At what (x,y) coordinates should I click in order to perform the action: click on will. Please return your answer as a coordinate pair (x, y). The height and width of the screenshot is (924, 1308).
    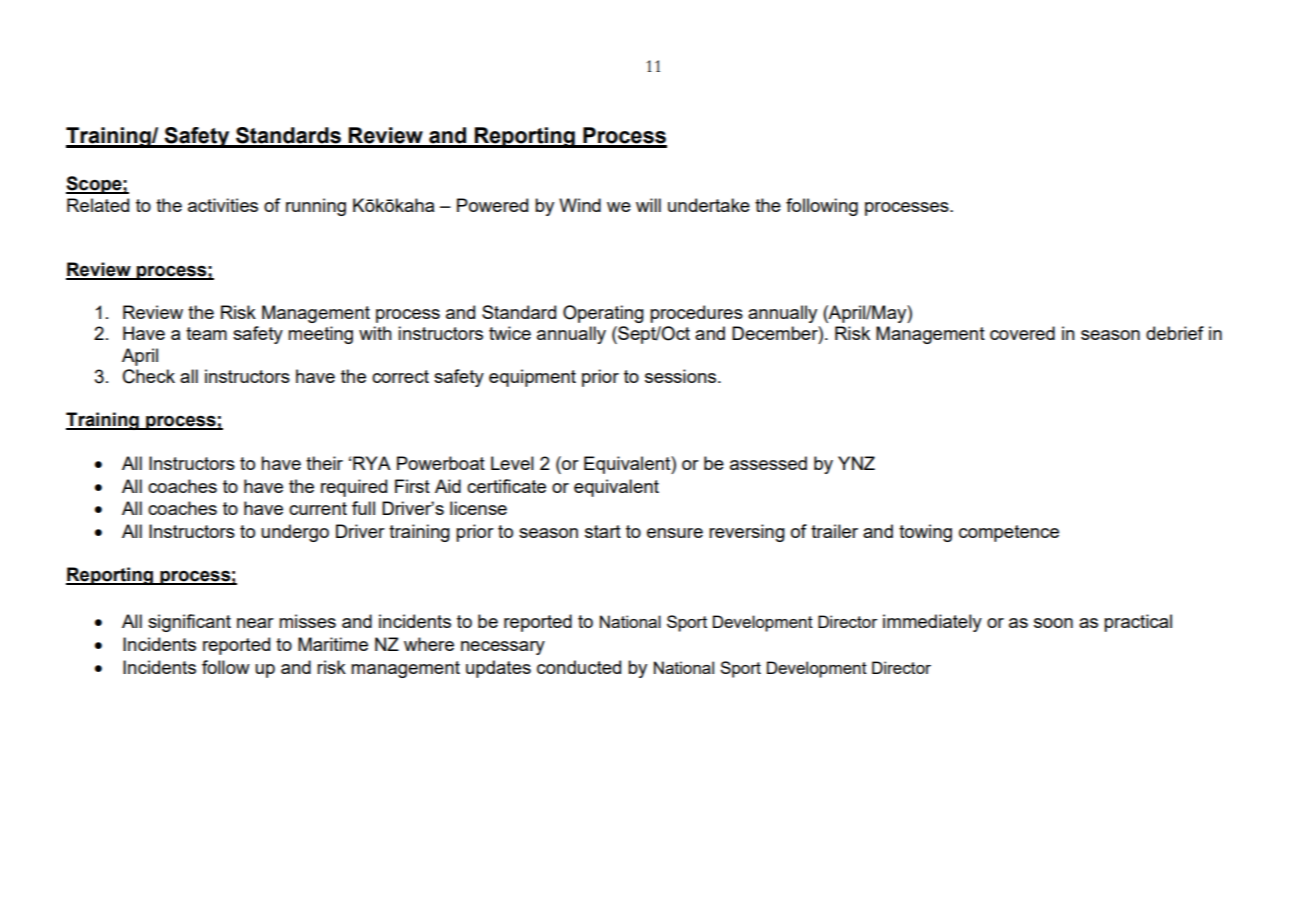
    Looking at the image, I should click on (648, 205).
